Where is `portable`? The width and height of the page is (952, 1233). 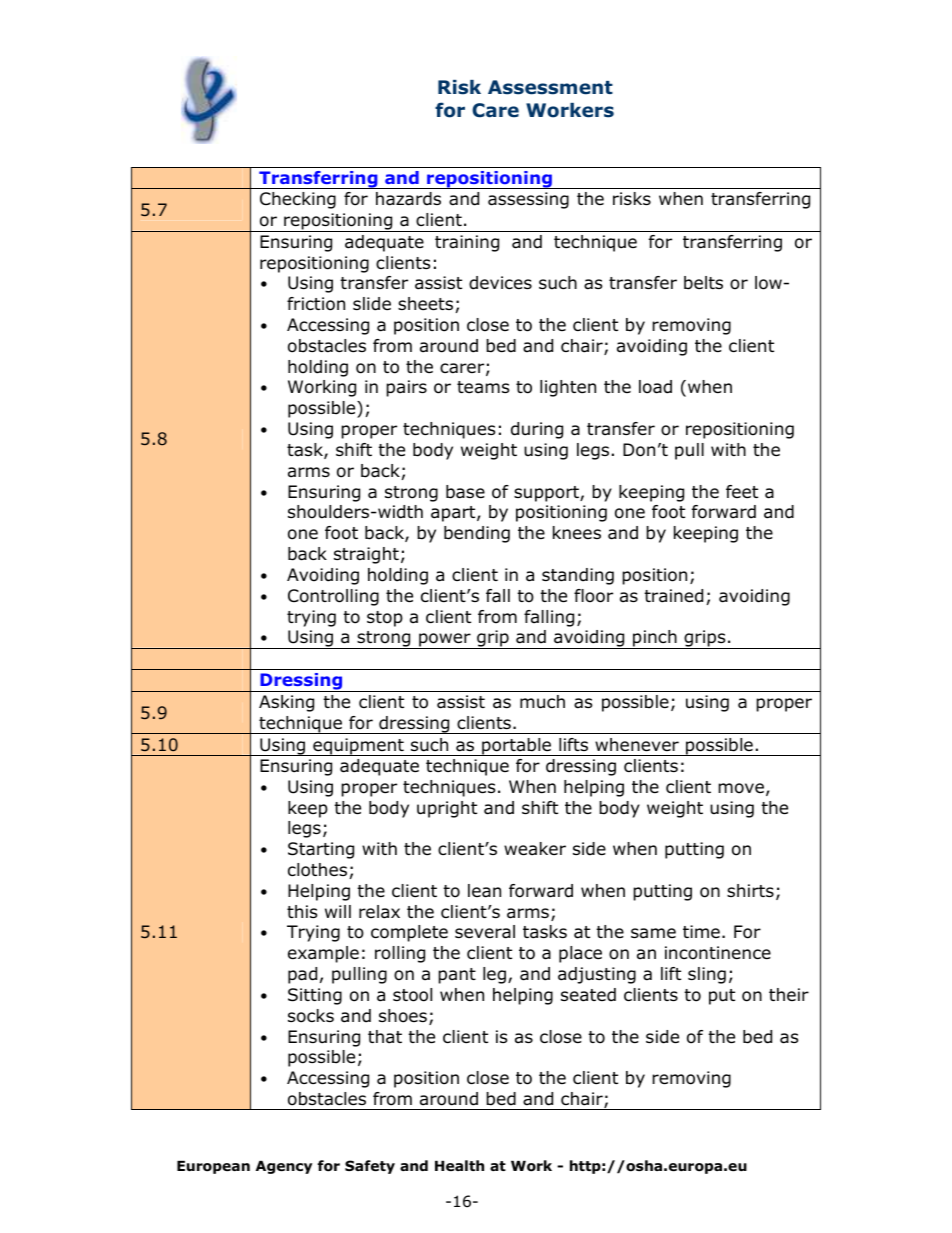 portable is located at coordinates (516, 747).
